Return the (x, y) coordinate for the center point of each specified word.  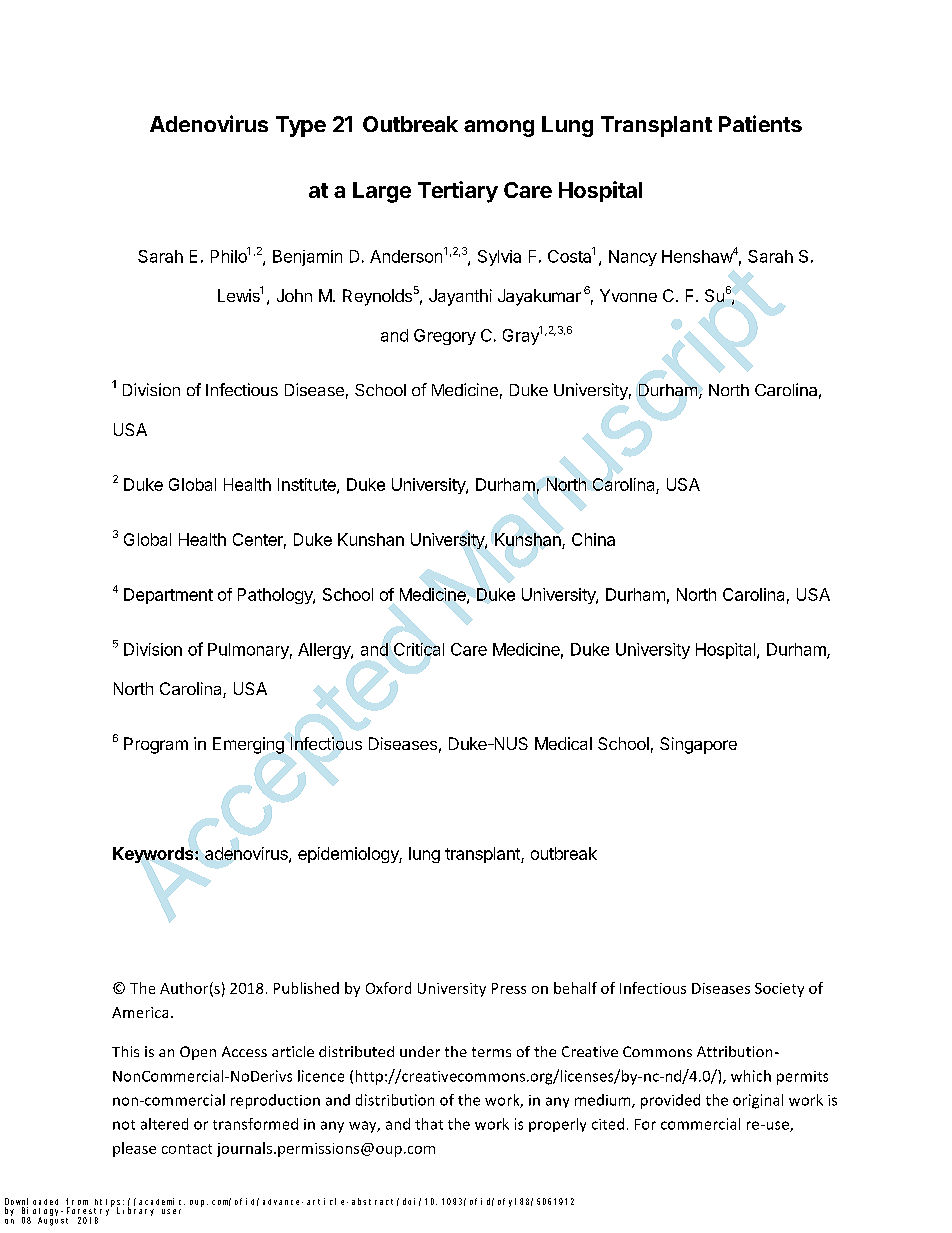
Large (382, 192)
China (593, 539)
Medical (563, 743)
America (140, 1012)
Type (301, 126)
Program (156, 745)
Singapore (698, 745)
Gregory (445, 337)
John (294, 295)
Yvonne (628, 295)
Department (168, 596)
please (134, 1149)
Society (779, 990)
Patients (760, 123)
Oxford (388, 988)
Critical (419, 649)
